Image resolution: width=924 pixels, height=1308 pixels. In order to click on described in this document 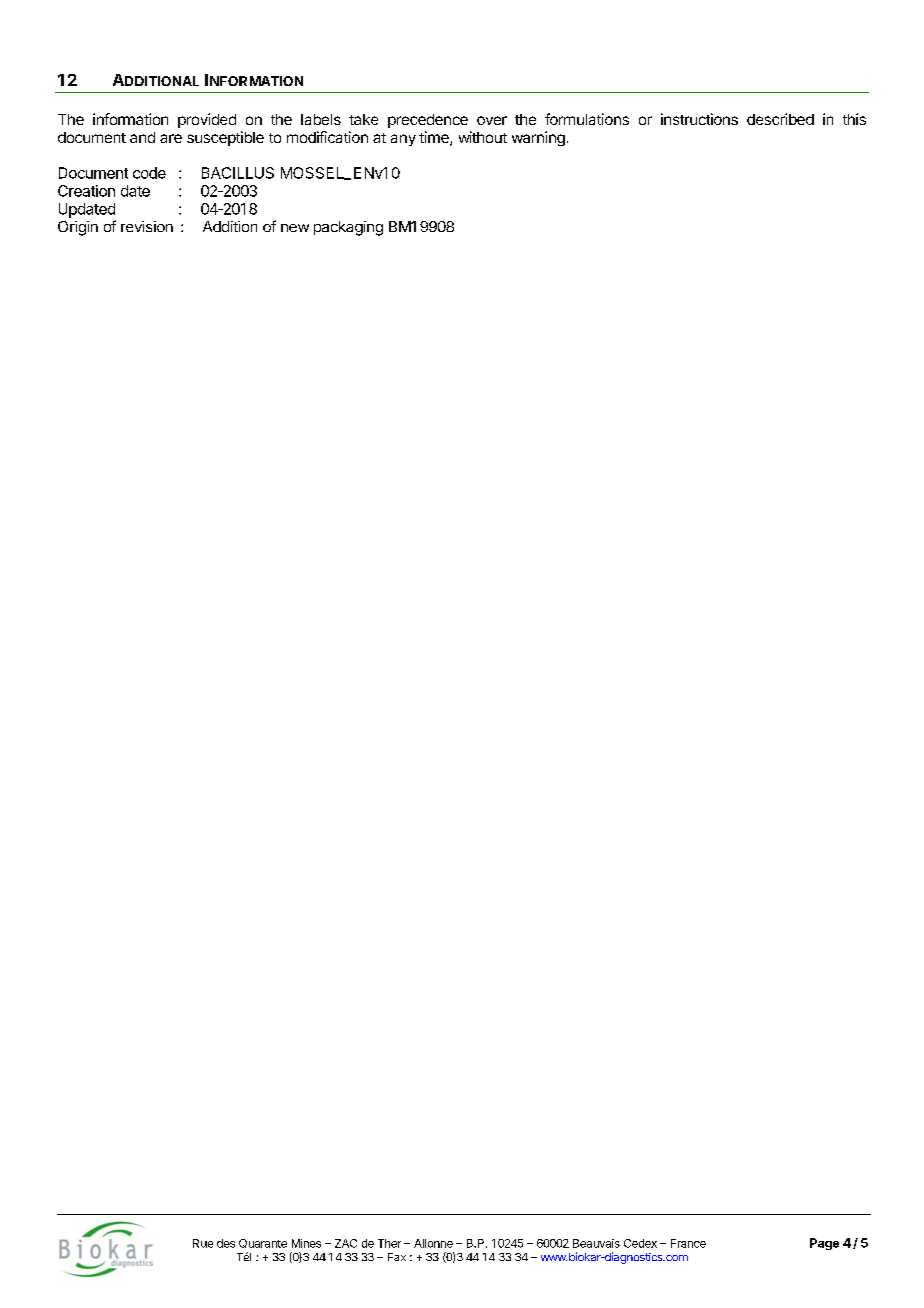, I will do `click(780, 119)`.
